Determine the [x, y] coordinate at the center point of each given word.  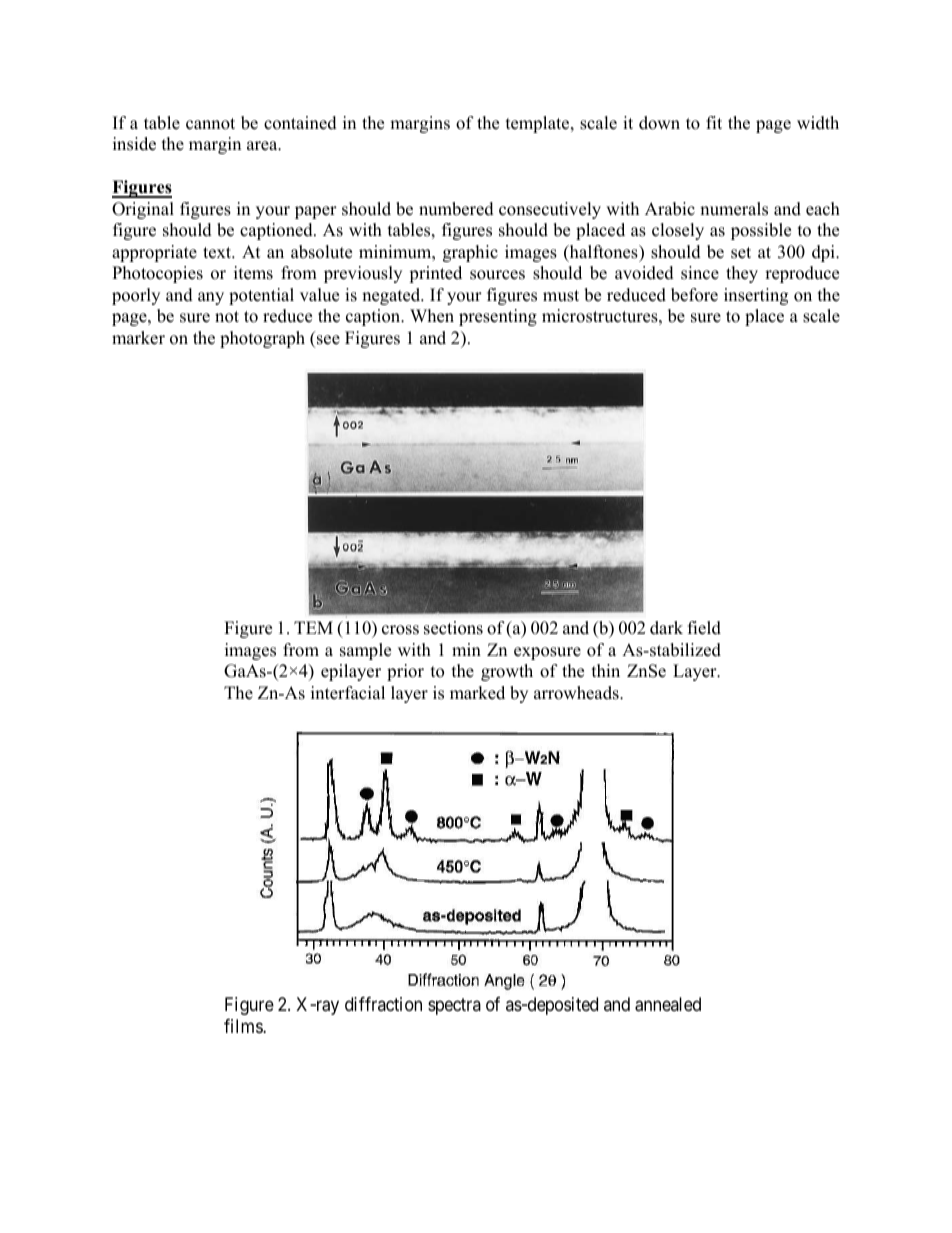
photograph [262, 339]
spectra [454, 1007]
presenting [498, 317]
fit [714, 122]
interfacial [348, 693]
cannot [210, 124]
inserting [756, 296]
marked [477, 693]
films [244, 1026]
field [704, 628]
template [539, 124]
